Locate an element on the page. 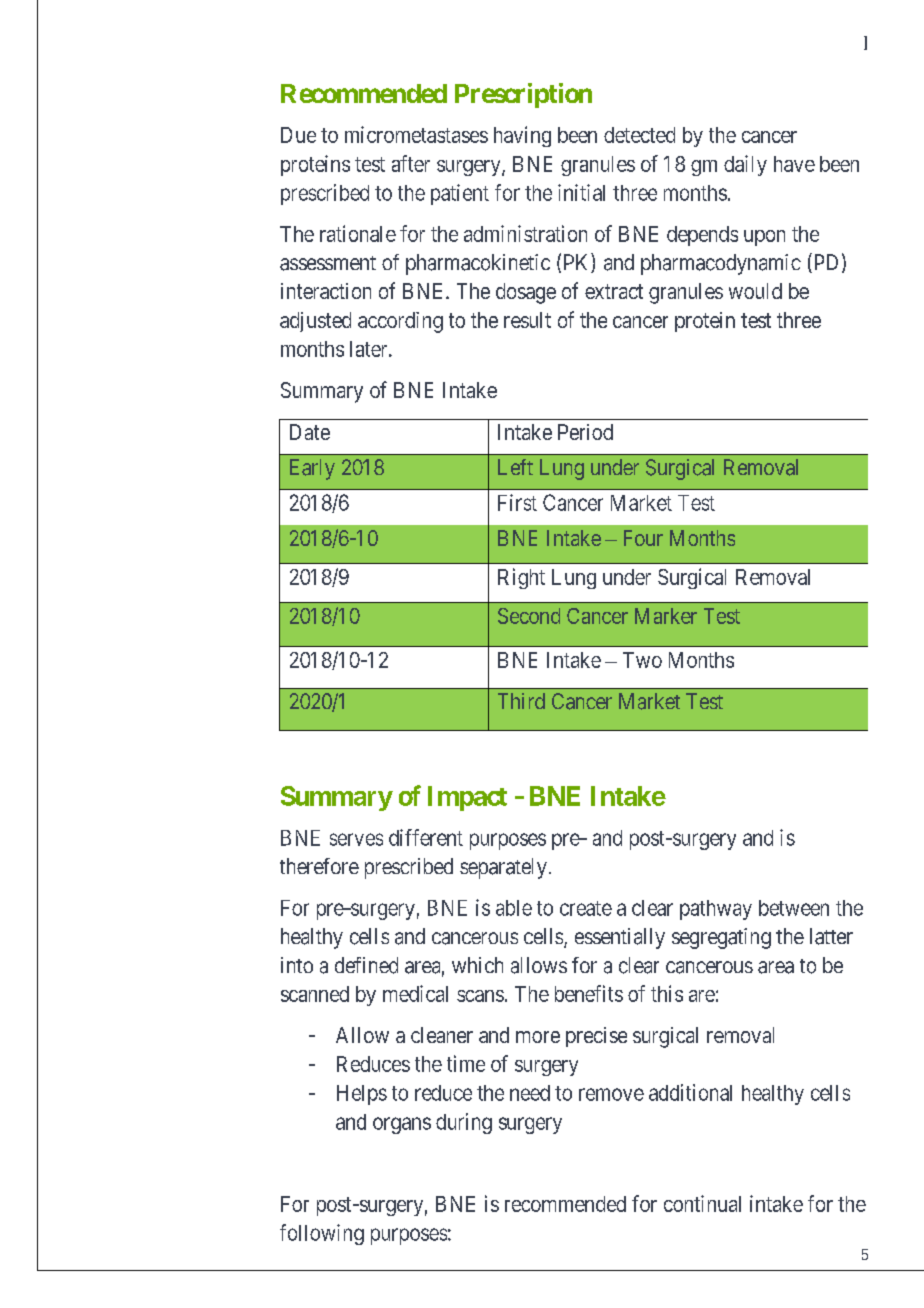 Image resolution: width=924 pixels, height=1308 pixels. having is located at coordinates (522, 136).
